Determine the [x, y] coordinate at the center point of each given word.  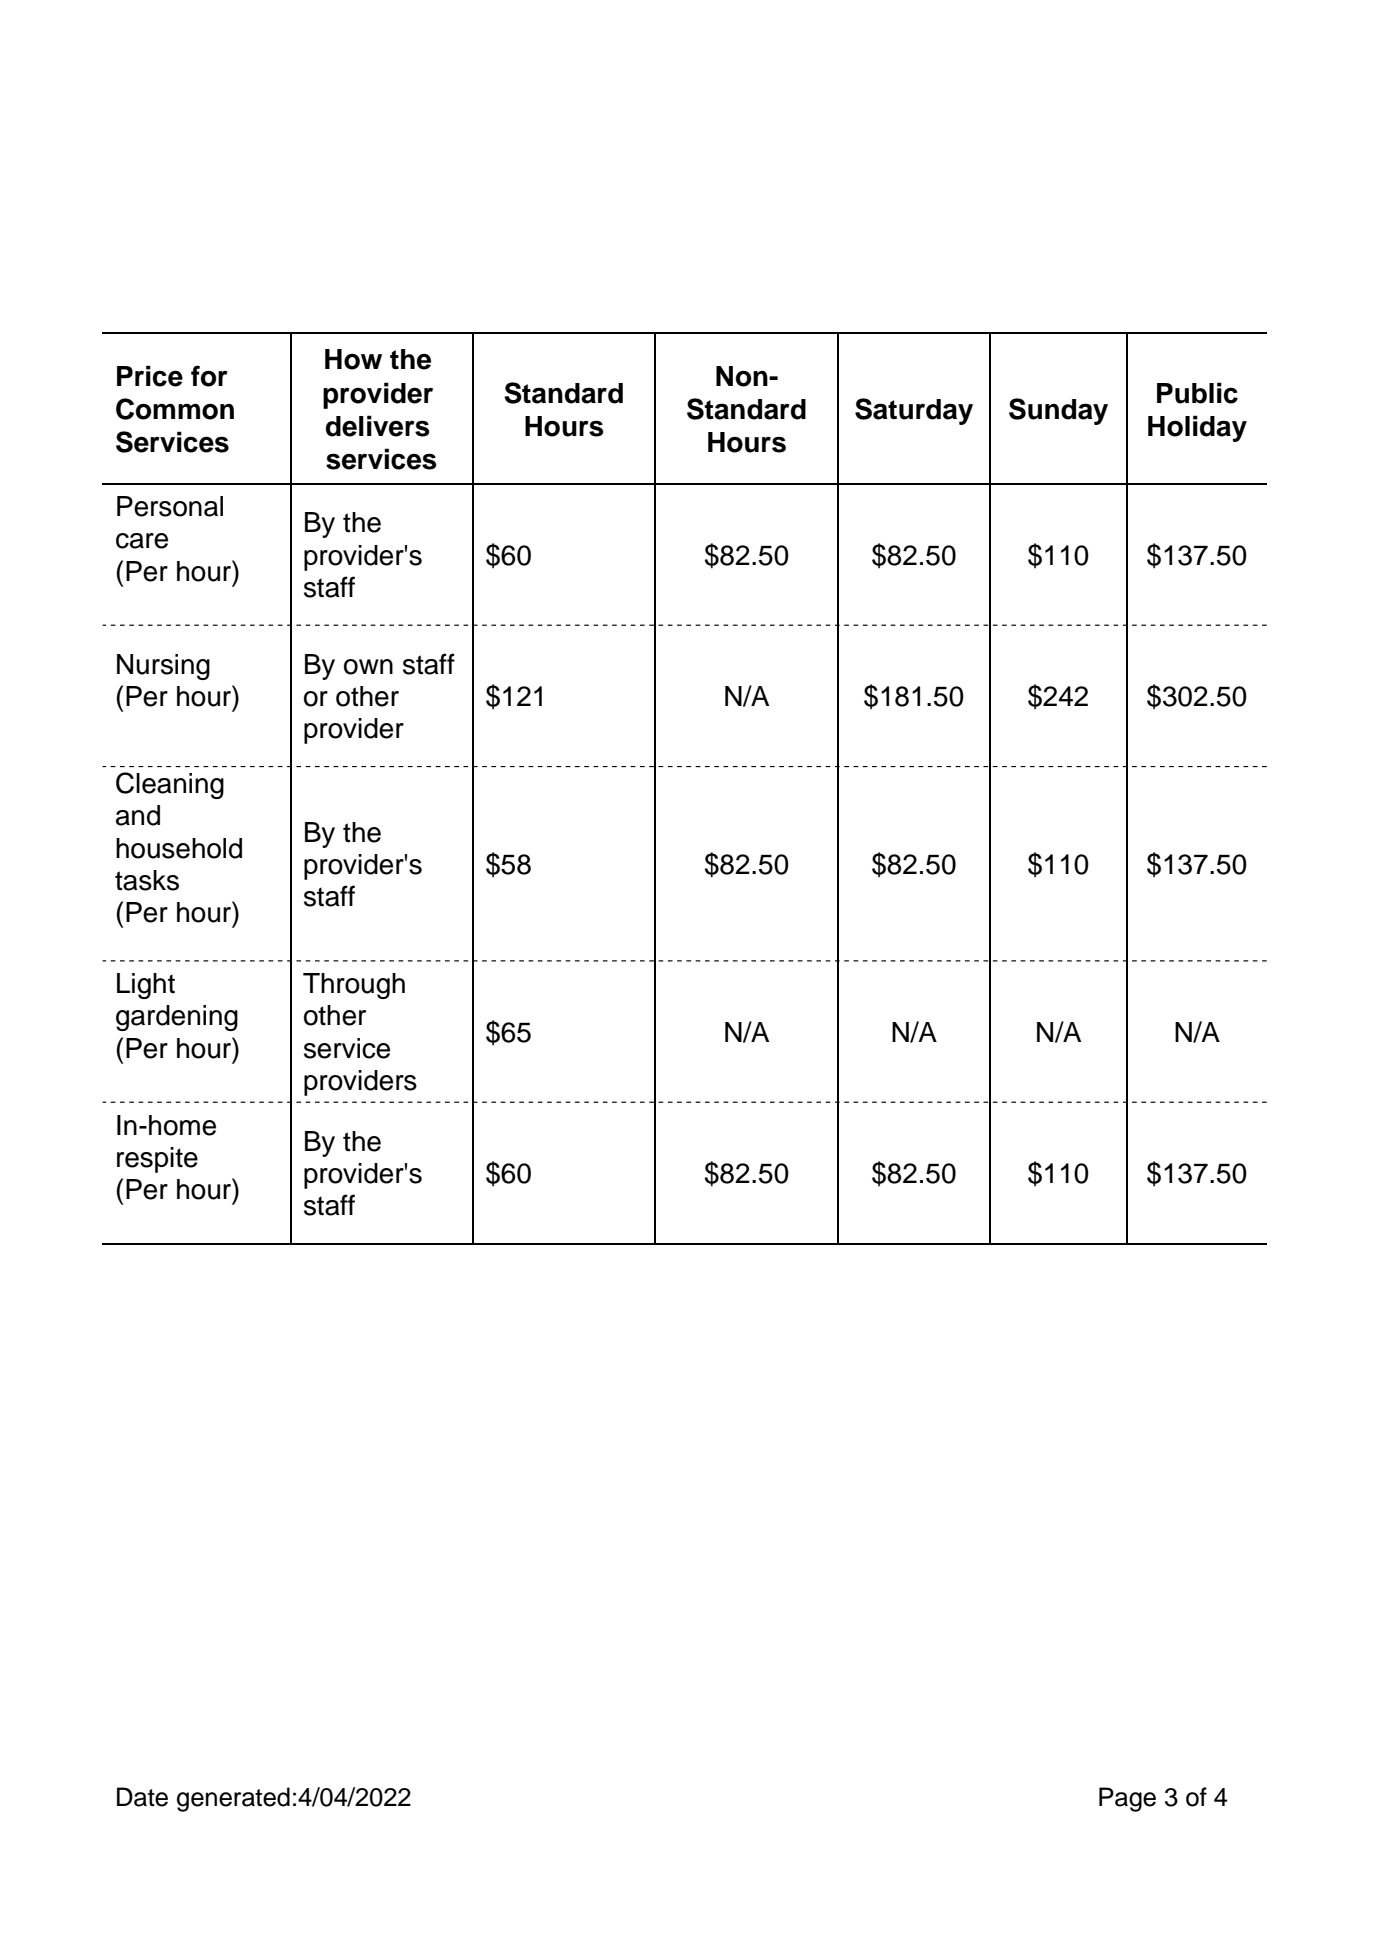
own [368, 667]
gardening [177, 1018]
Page [1127, 1799]
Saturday [914, 411]
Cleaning [170, 785]
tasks [147, 880]
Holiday [1197, 428]
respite [157, 1160]
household [179, 848]
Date [142, 1797]
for [209, 376]
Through [354, 986]
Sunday [1058, 411]
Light [146, 986]
